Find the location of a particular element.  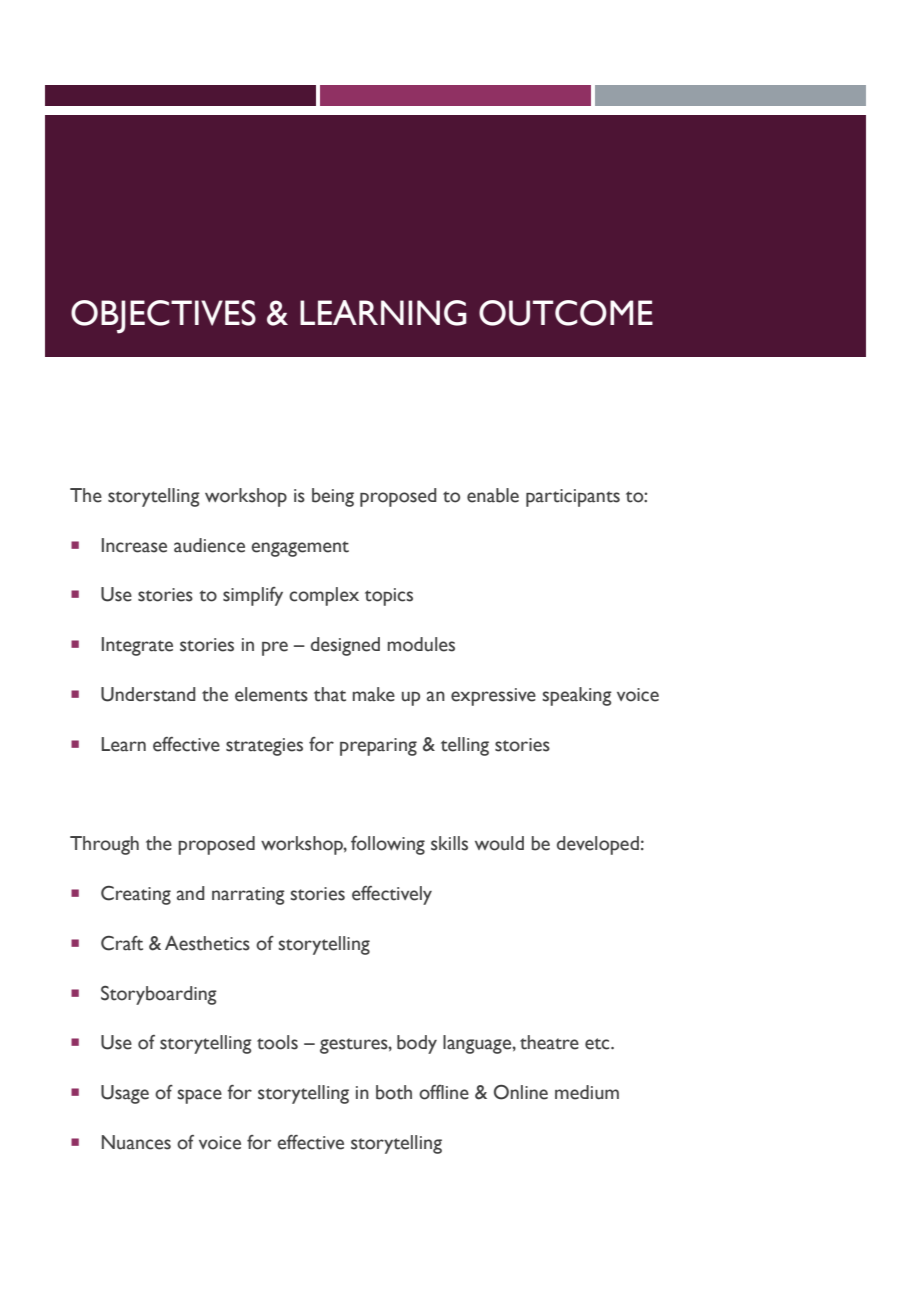

Online is located at coordinates (521, 1092).
